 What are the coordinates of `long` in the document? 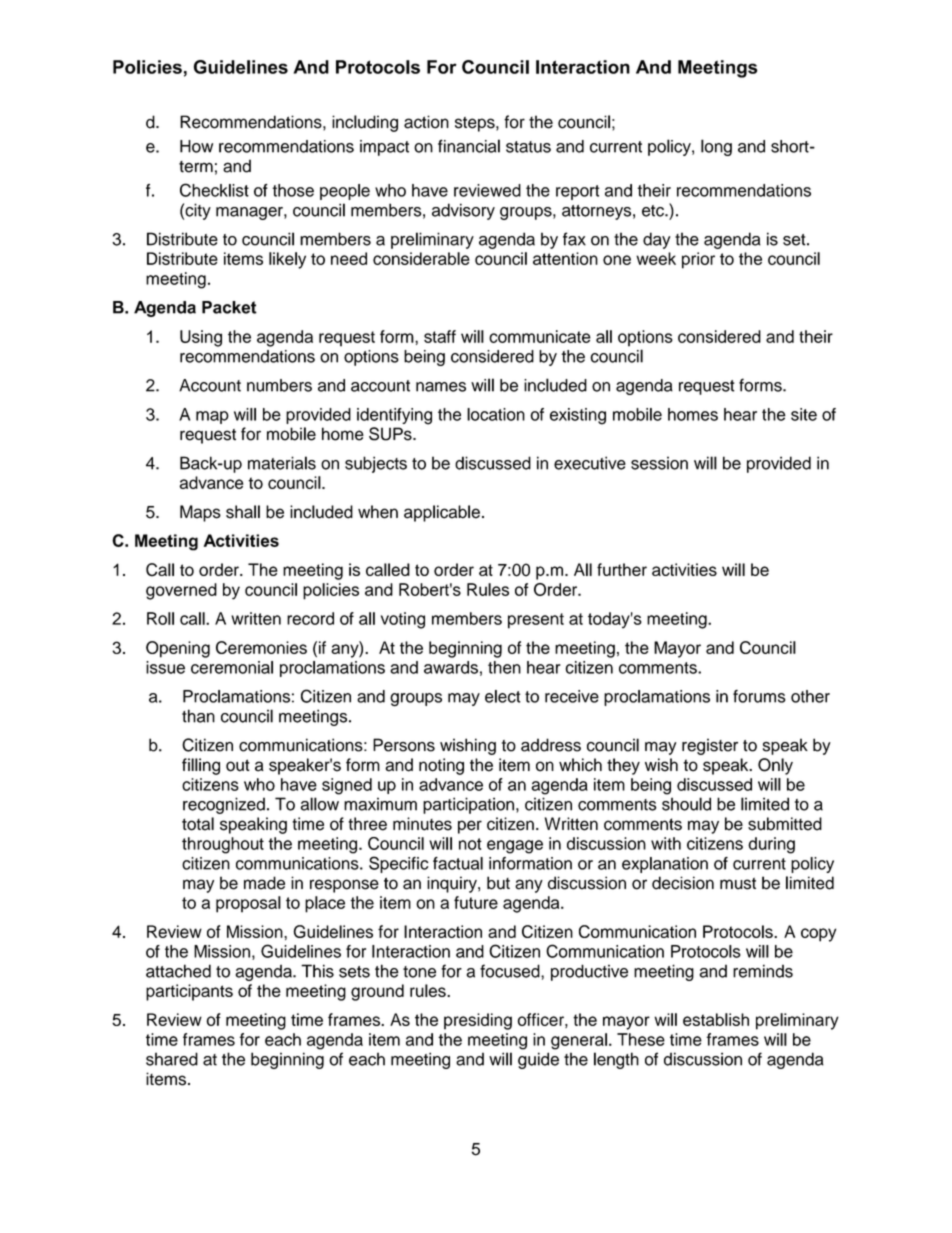 It's located at (716, 147).
